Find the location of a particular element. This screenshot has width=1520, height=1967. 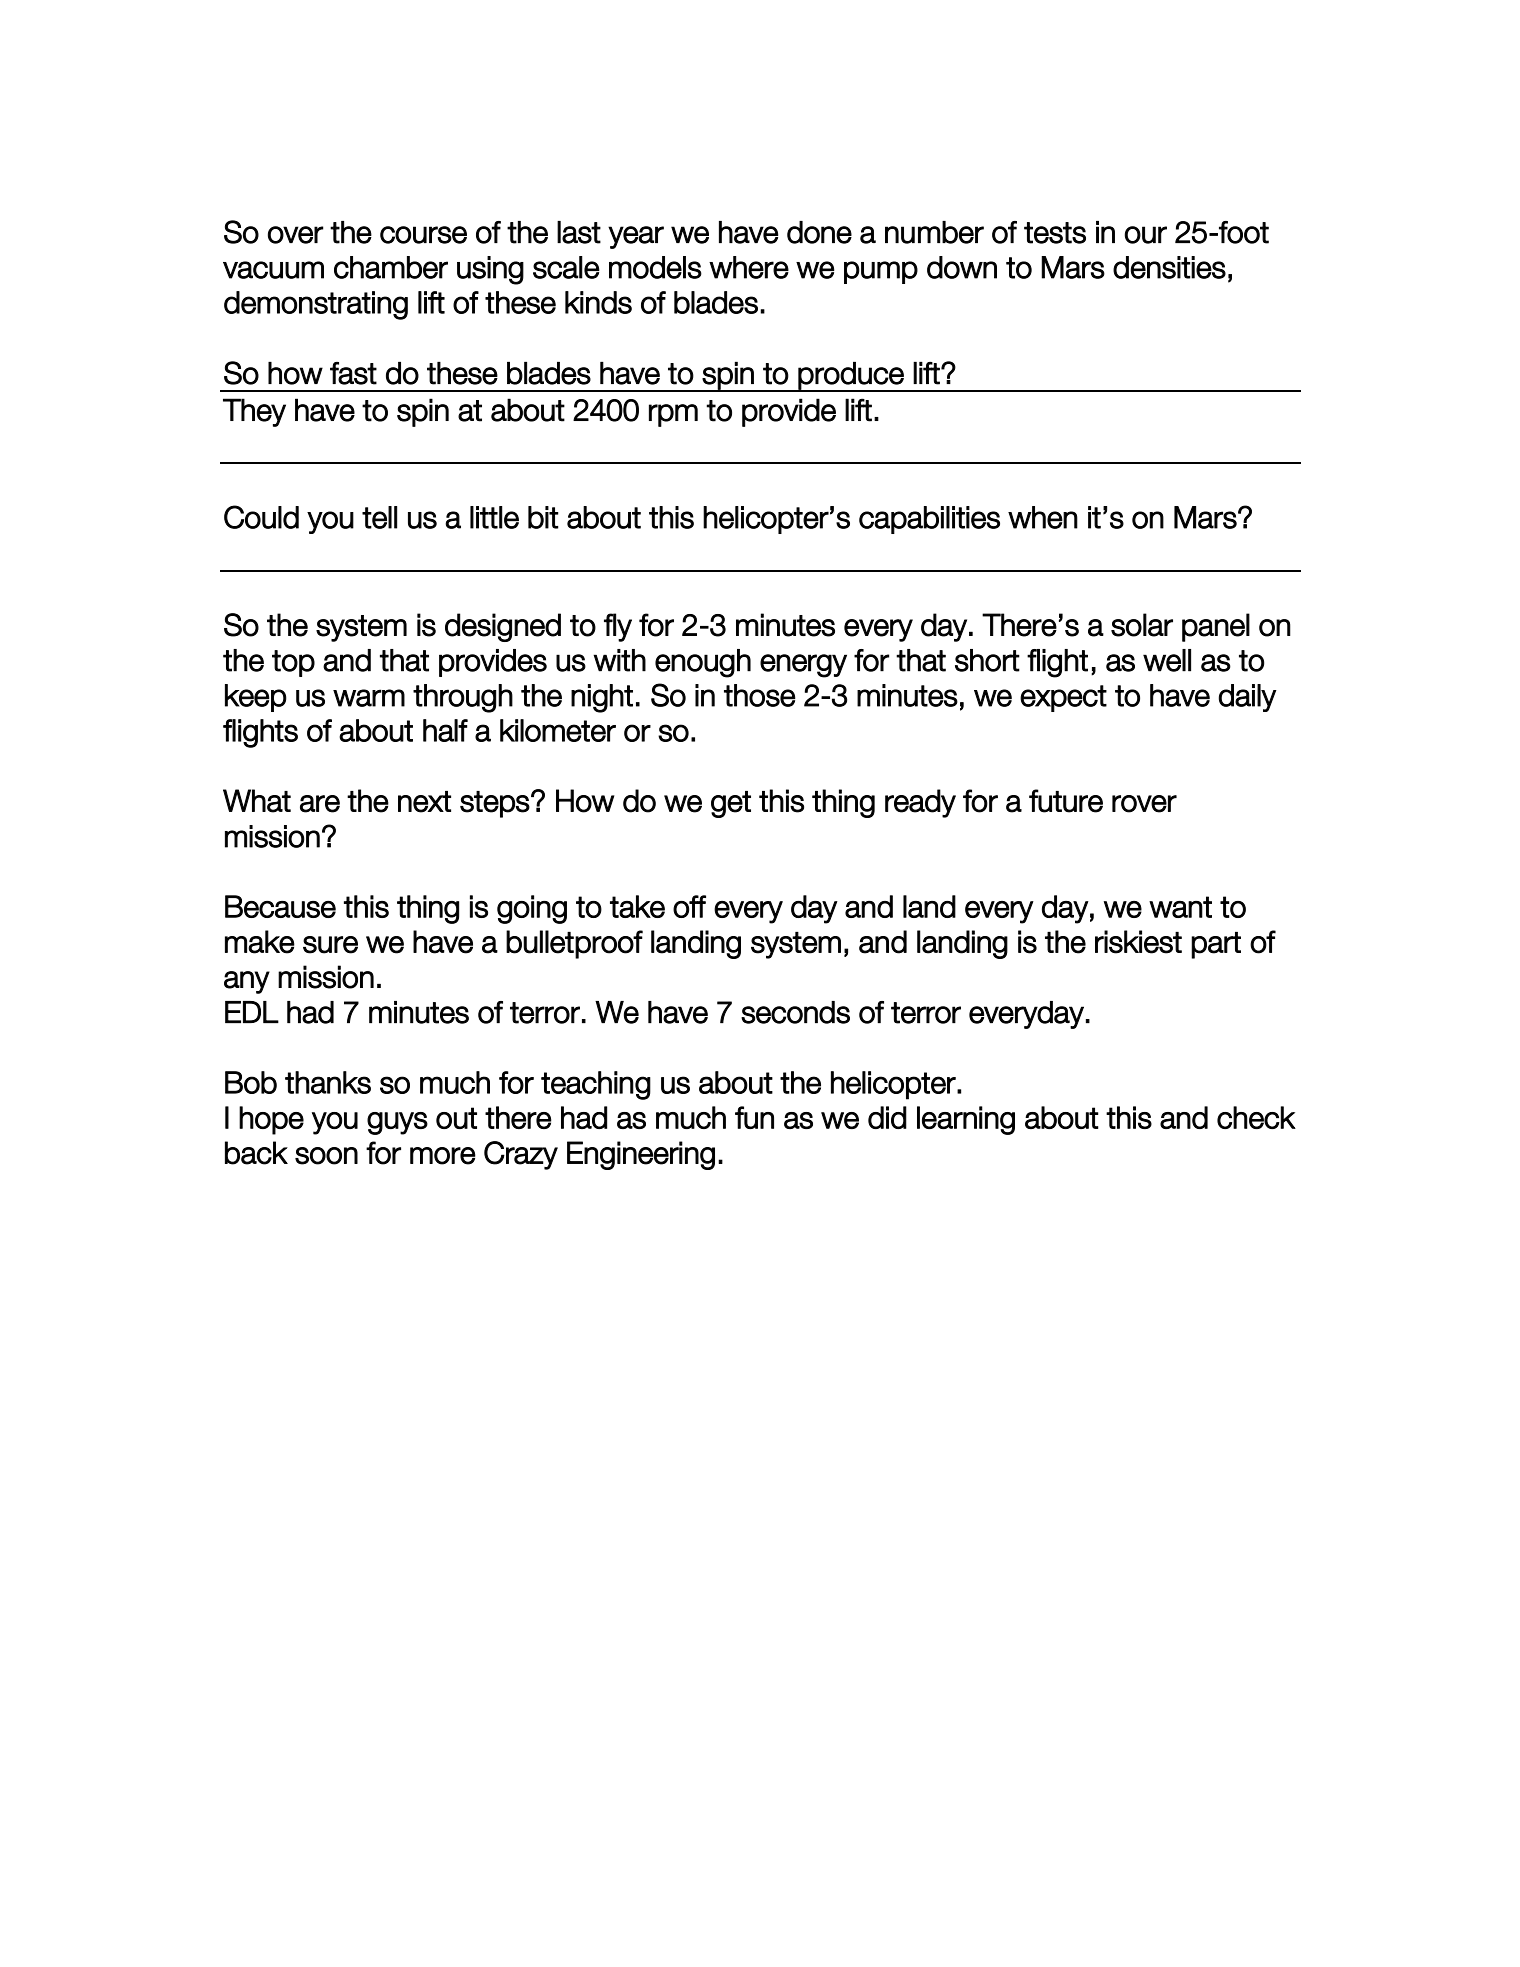

guys is located at coordinates (397, 1123).
